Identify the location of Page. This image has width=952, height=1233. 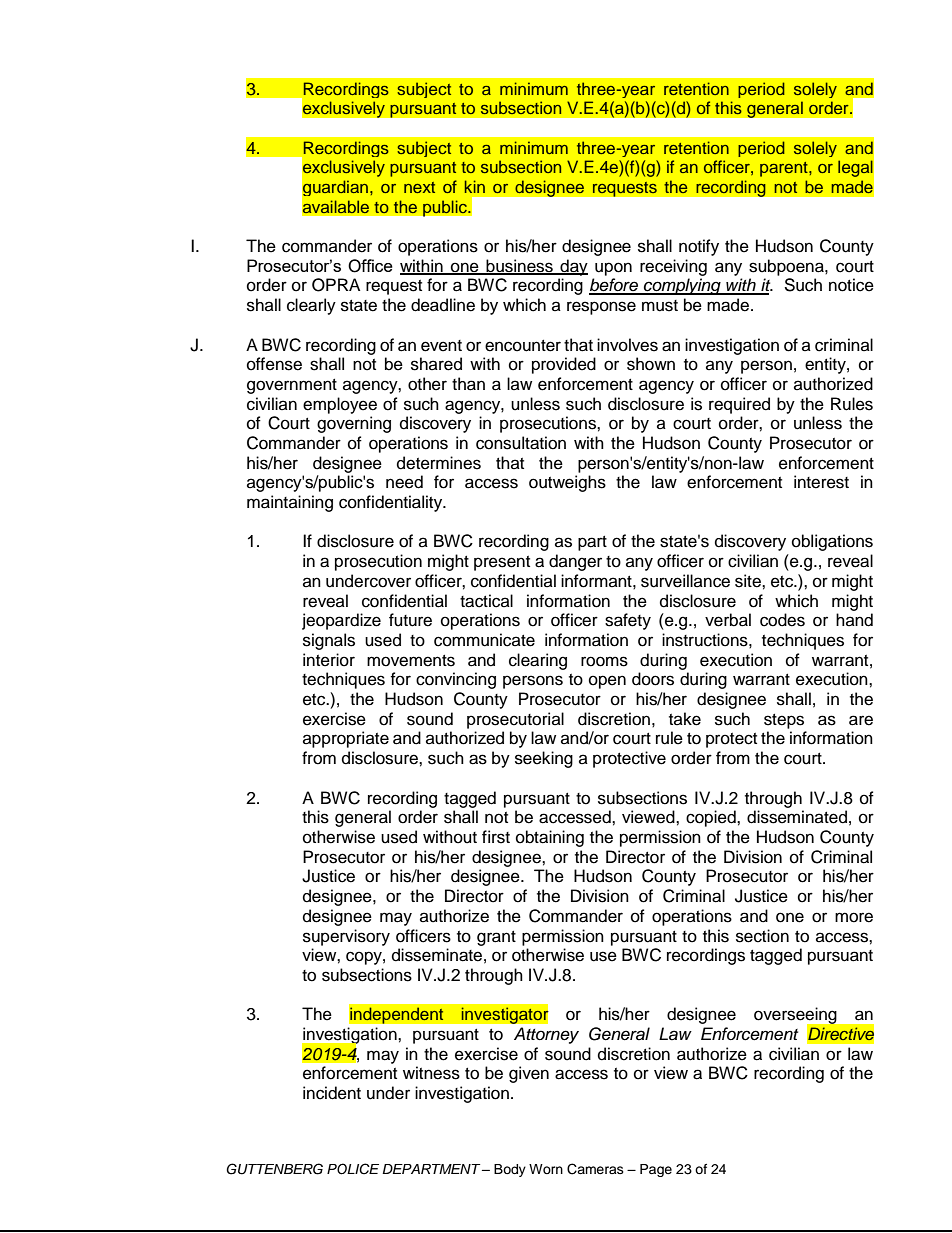
(656, 1170).
